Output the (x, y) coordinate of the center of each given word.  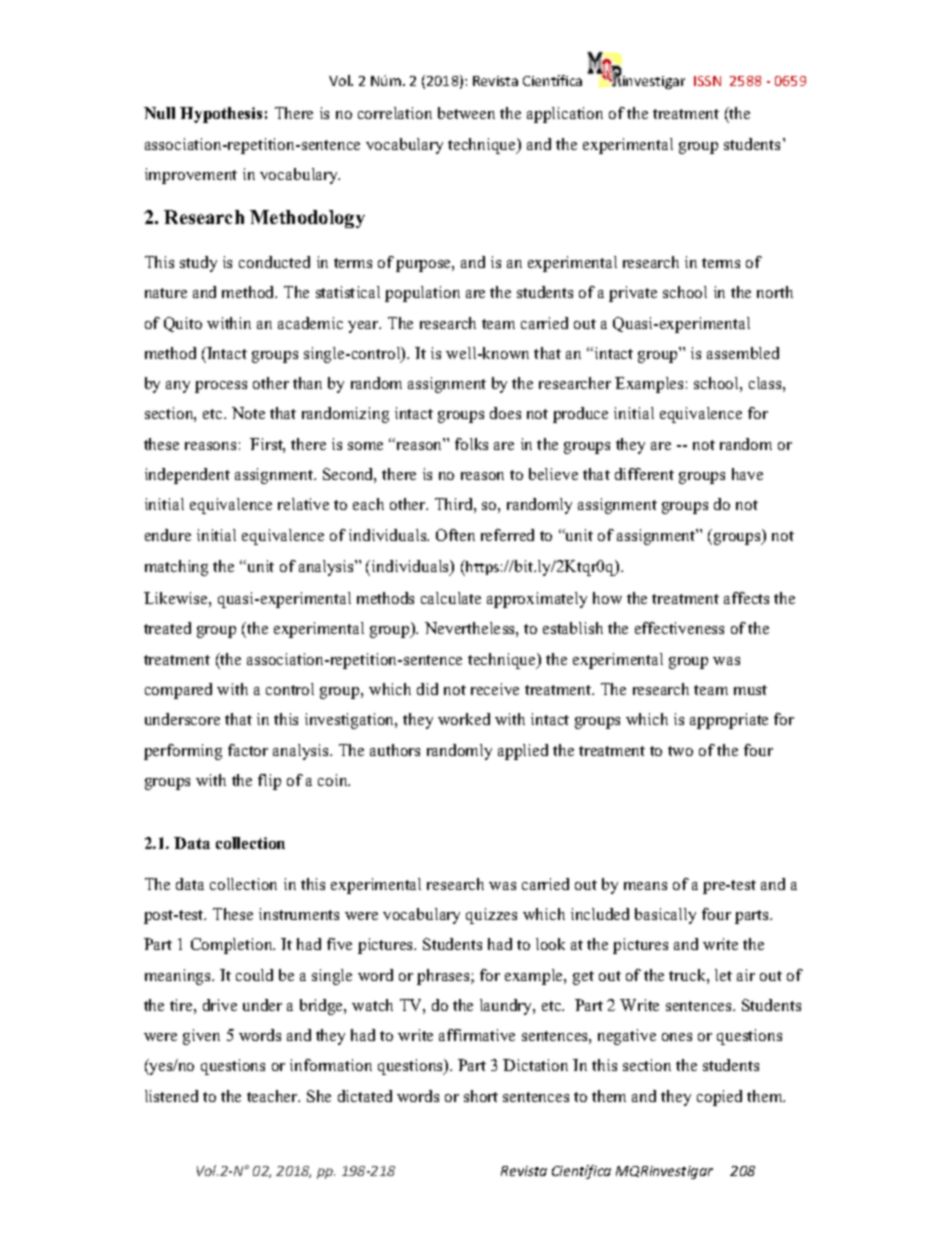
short (481, 1096)
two (680, 751)
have (747, 474)
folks (471, 444)
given (201, 1037)
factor (248, 750)
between (466, 113)
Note (248, 413)
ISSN (707, 81)
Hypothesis (221, 115)
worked (464, 719)
